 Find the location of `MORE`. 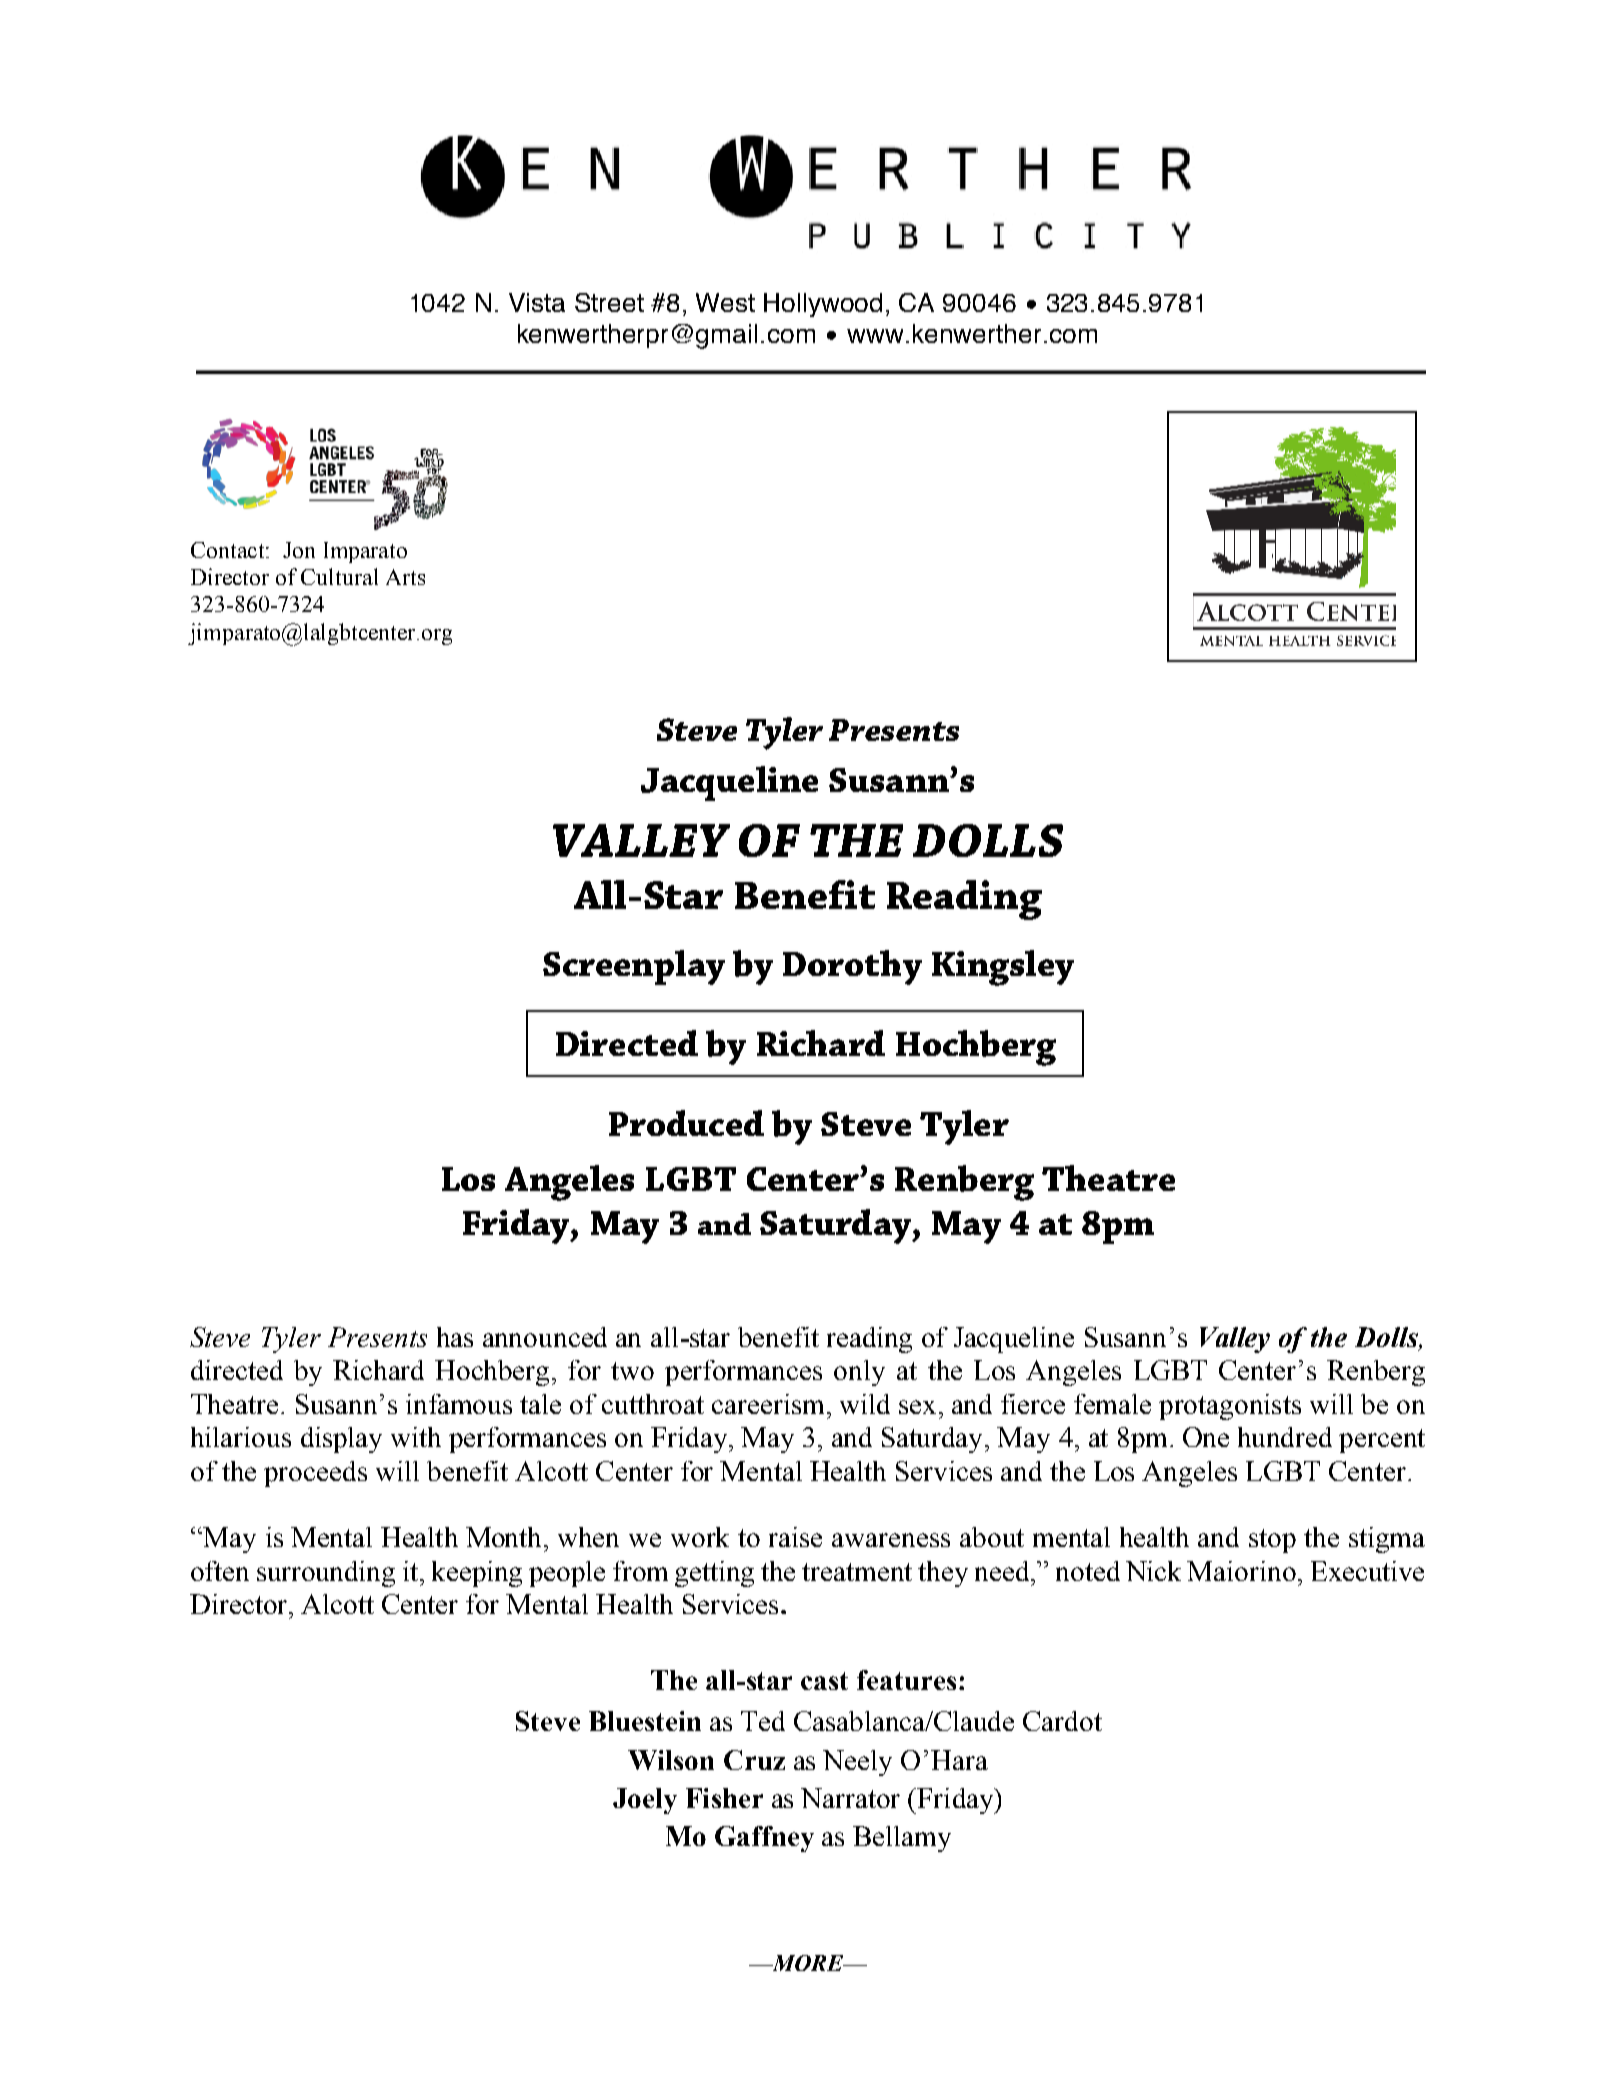

MORE is located at coordinates (807, 1963).
